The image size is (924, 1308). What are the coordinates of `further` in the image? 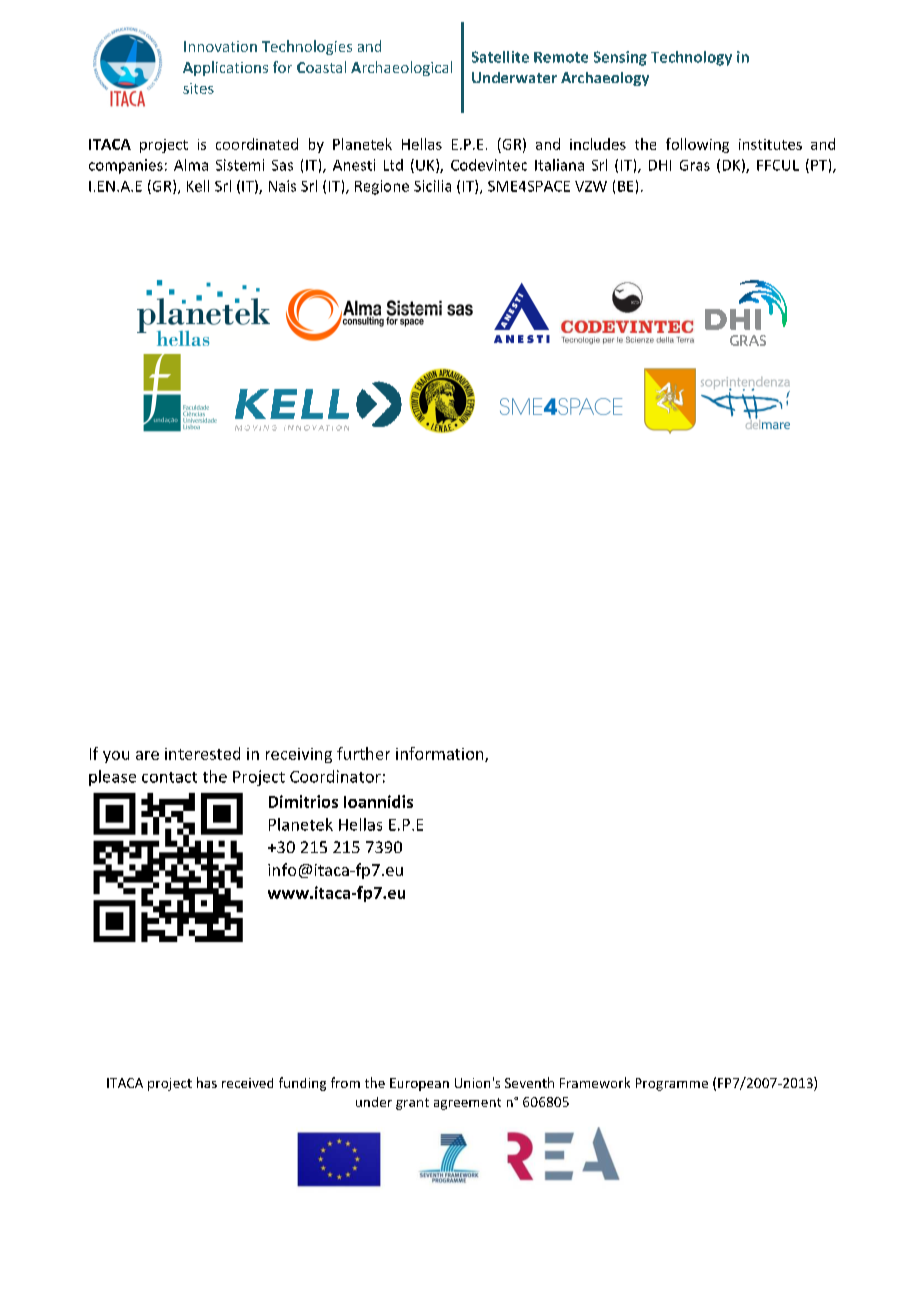 It's located at (363, 753).
